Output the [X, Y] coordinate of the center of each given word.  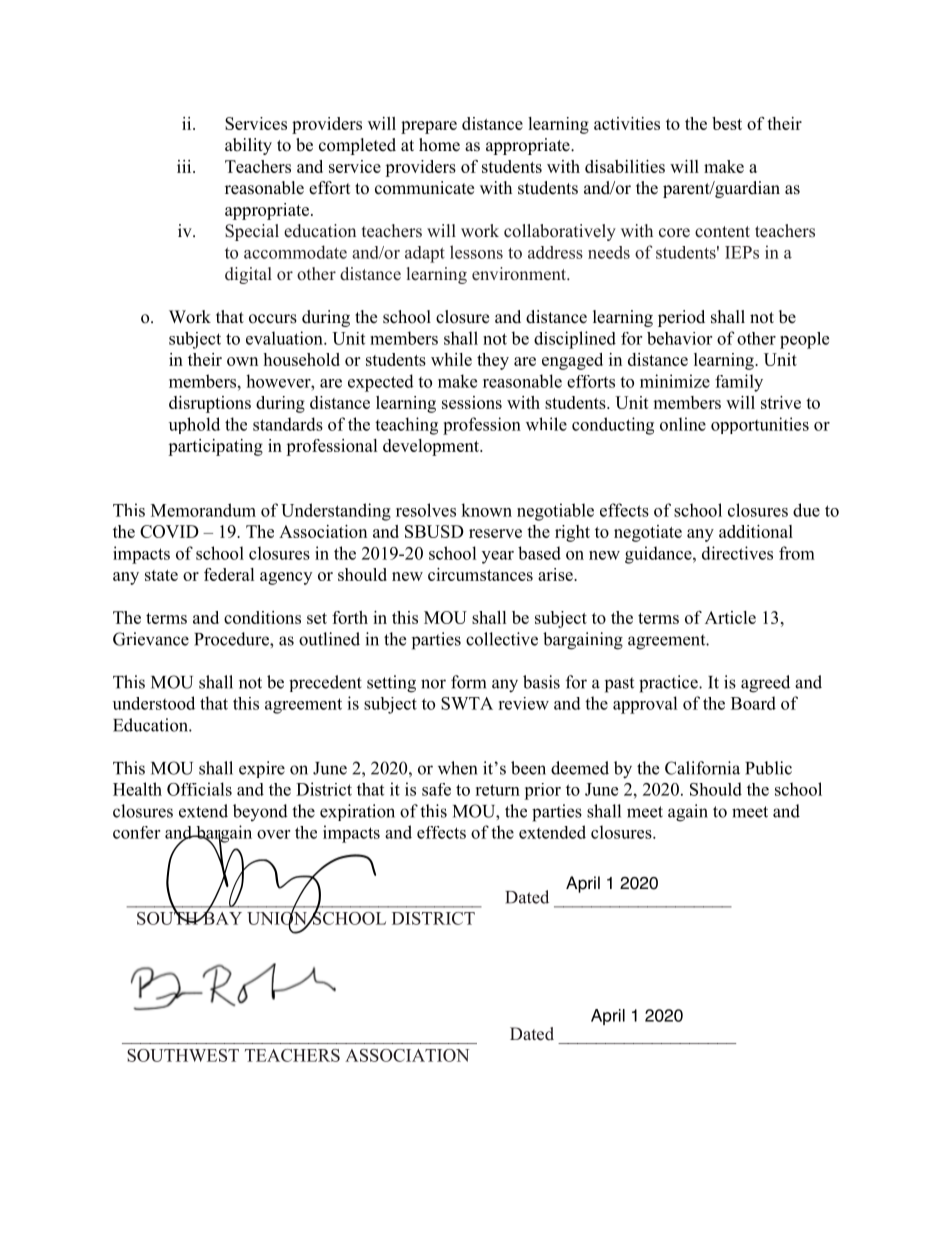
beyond [260, 812]
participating [215, 447]
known [486, 510]
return [497, 790]
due [806, 510]
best [727, 123]
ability [248, 146]
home [439, 145]
